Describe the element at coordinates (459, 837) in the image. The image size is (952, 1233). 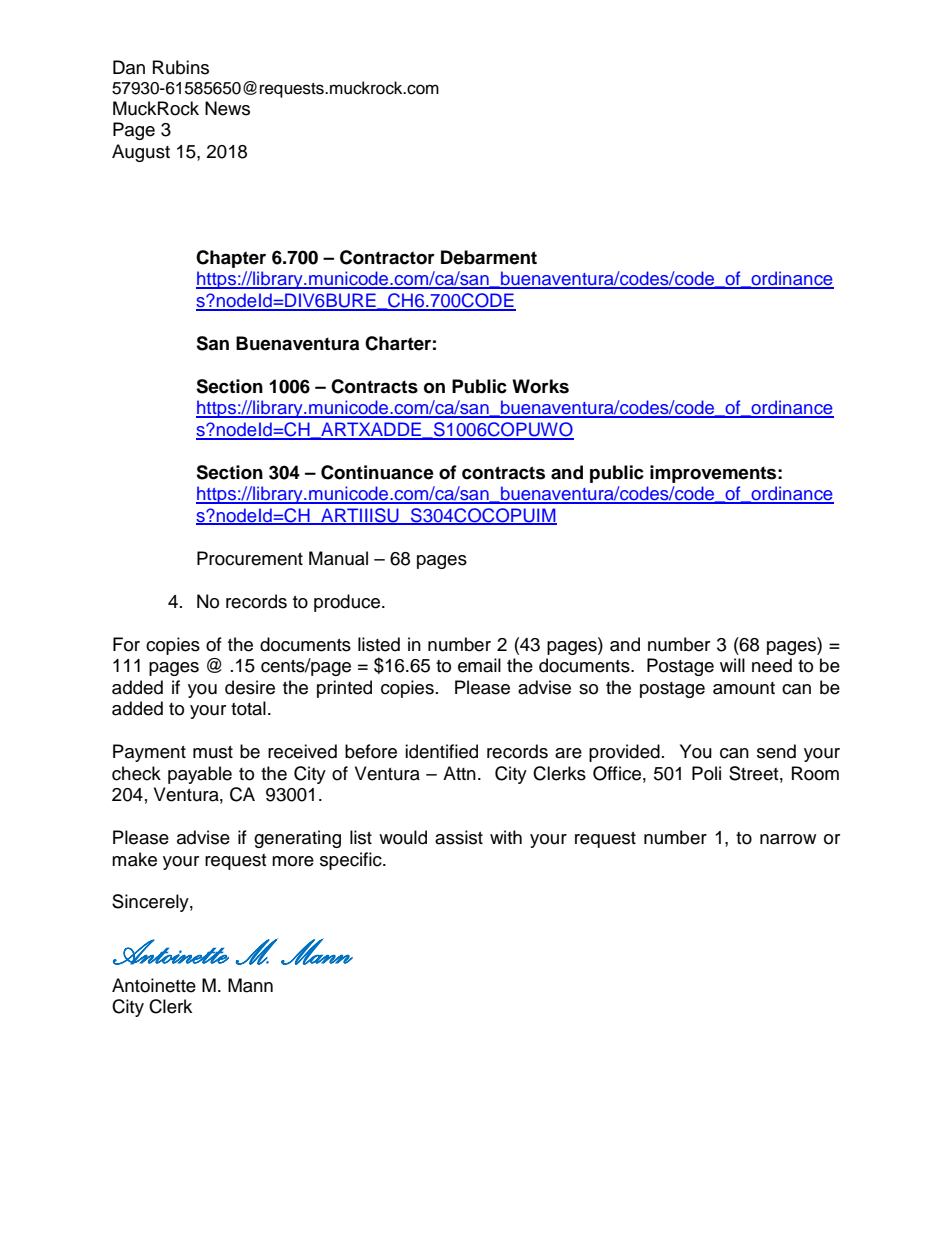
I see `assist` at that location.
